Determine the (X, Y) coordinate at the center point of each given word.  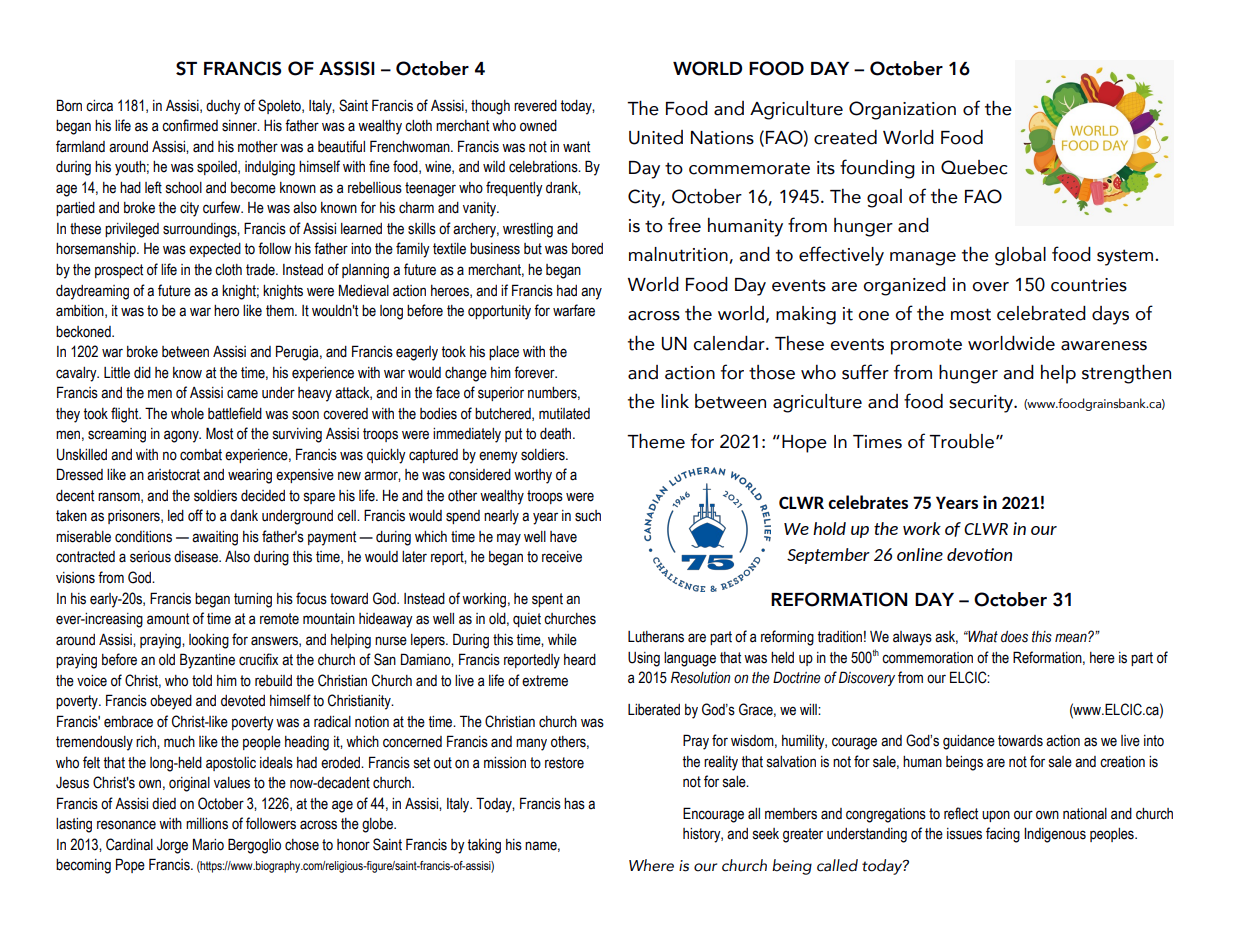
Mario (208, 844)
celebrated (1041, 313)
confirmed (190, 125)
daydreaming (92, 292)
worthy (533, 476)
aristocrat (173, 475)
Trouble (961, 441)
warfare (574, 310)
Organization (902, 110)
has (574, 804)
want (576, 147)
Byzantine (207, 661)
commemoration (927, 658)
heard (580, 660)
